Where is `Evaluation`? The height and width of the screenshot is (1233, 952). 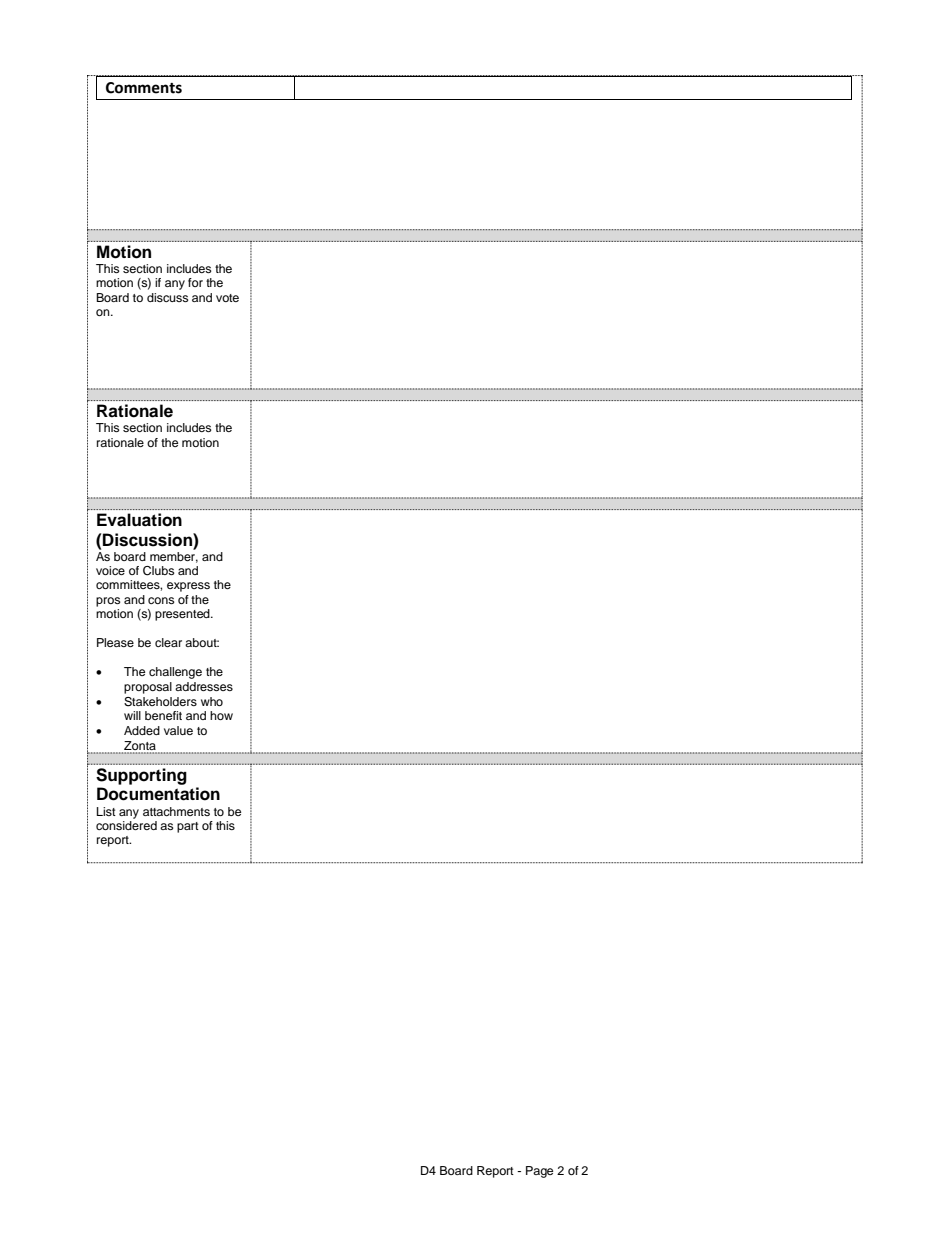 Evaluation is located at coordinates (139, 520).
